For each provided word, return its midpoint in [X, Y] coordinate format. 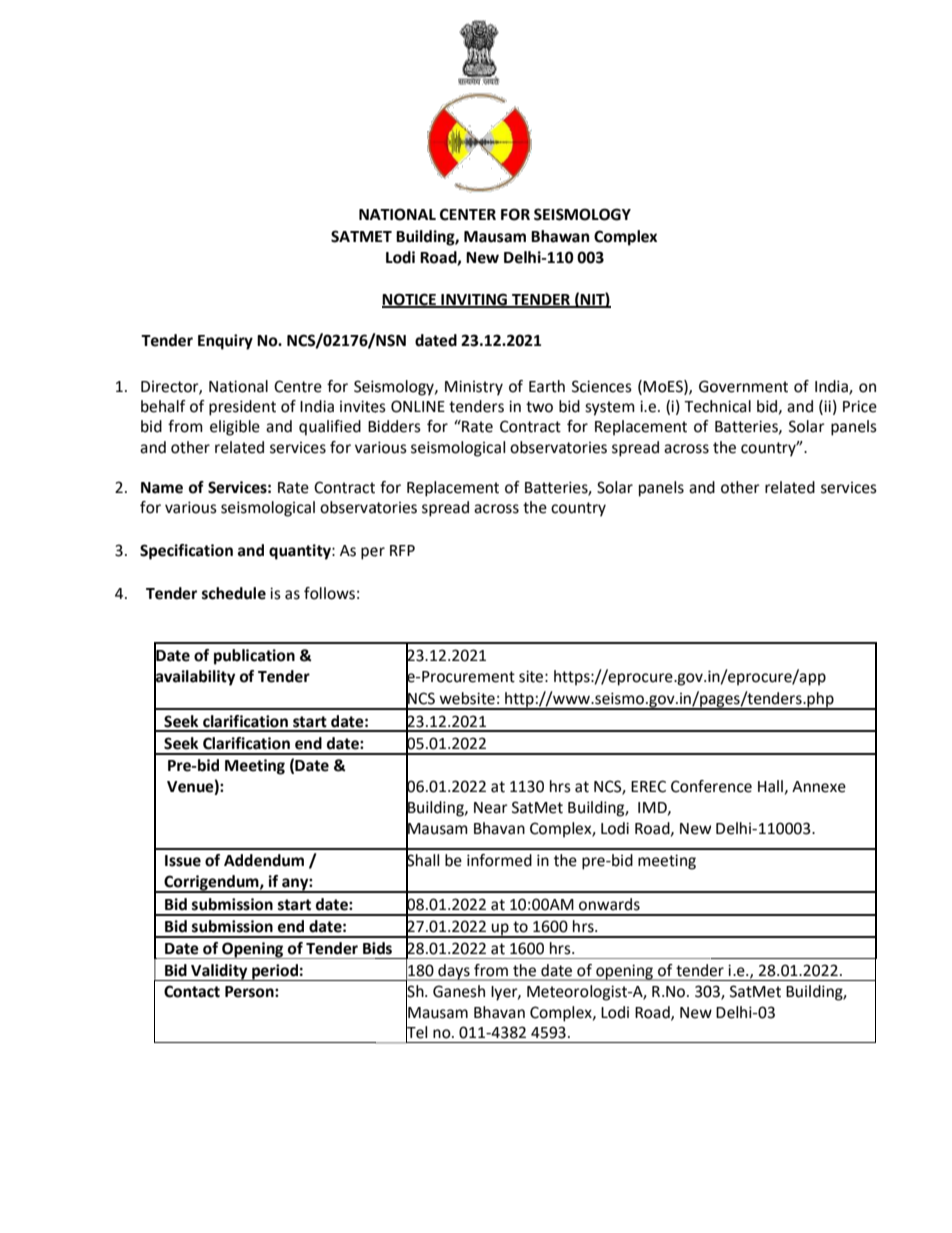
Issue [183, 861]
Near [491, 808]
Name [162, 488]
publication [254, 657]
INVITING [474, 300]
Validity [219, 972]
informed [499, 860]
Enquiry [225, 342]
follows [329, 593]
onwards [609, 904]
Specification [186, 552]
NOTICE [410, 300]
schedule [234, 593]
